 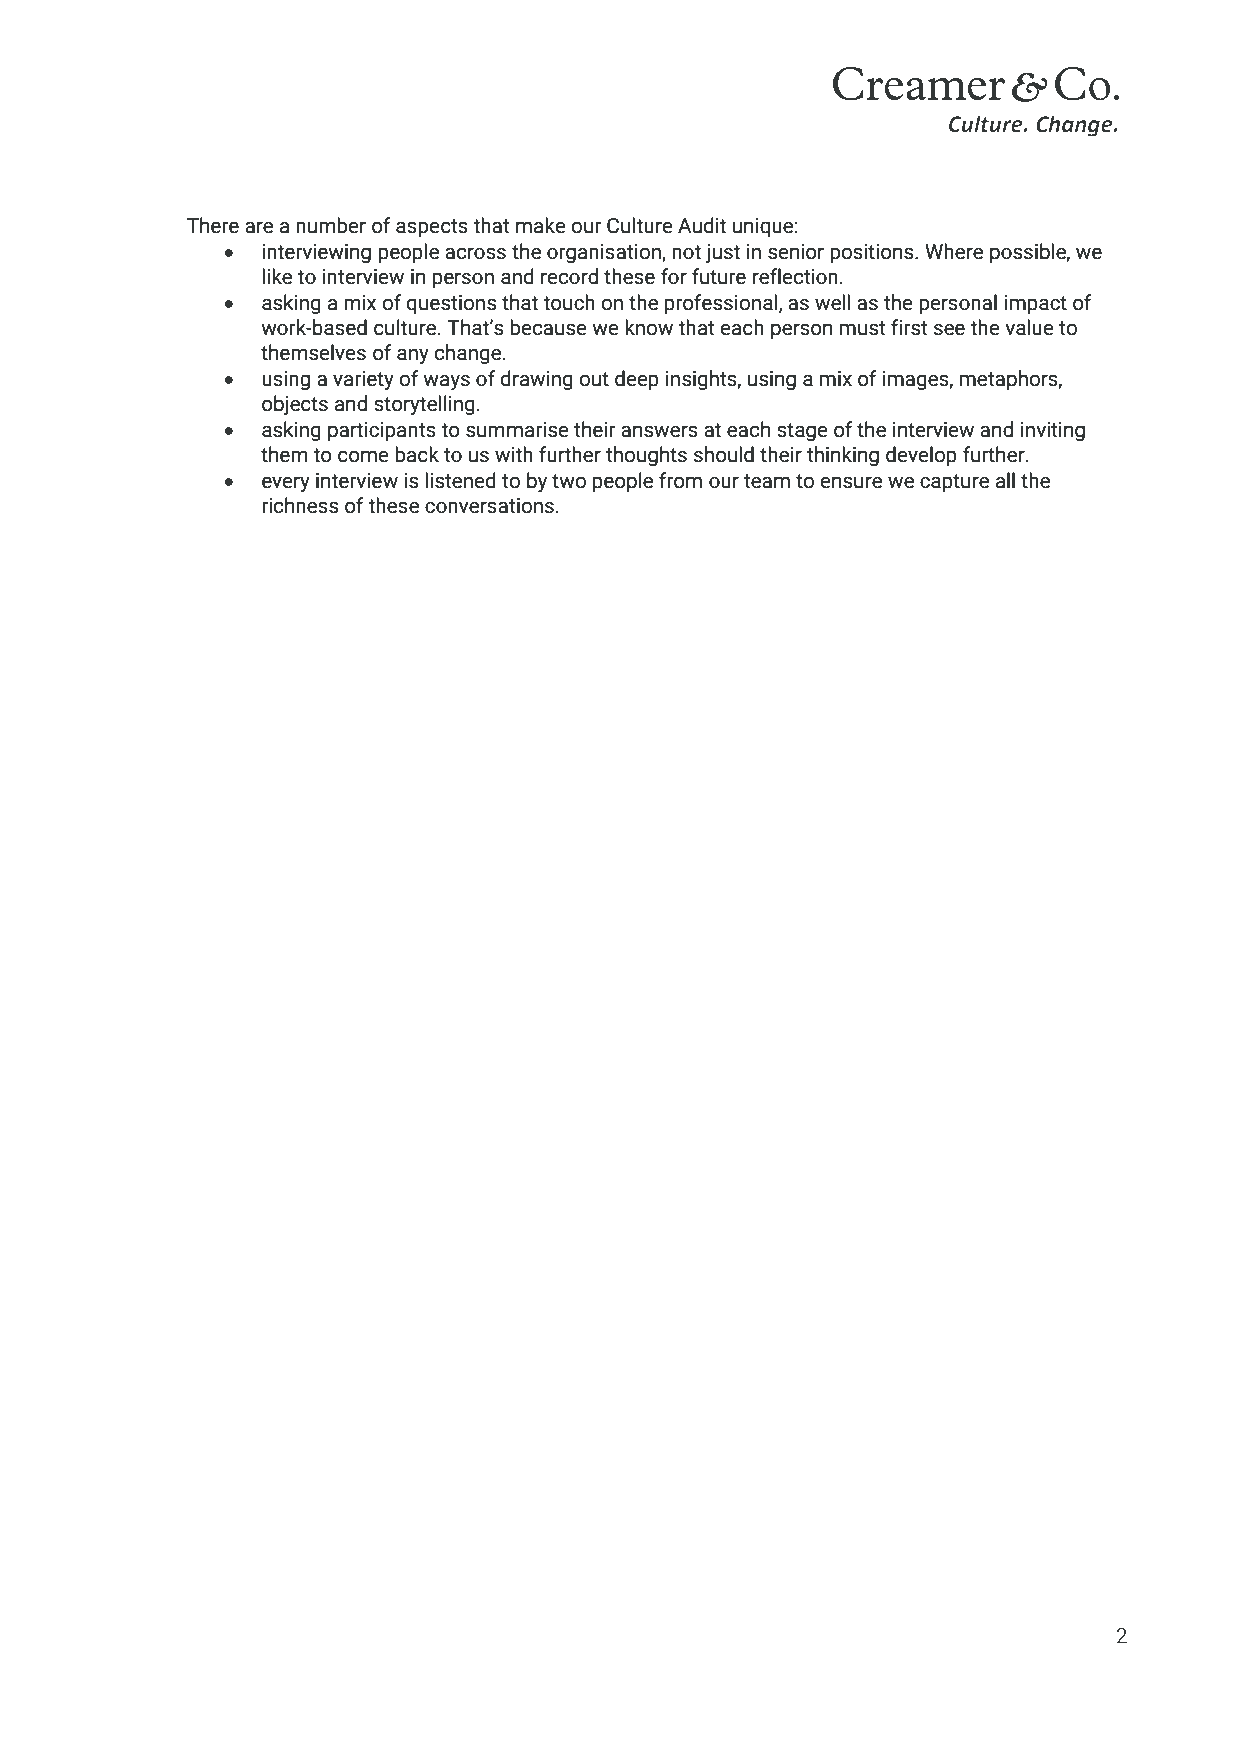 I want to click on number, so click(x=331, y=225).
